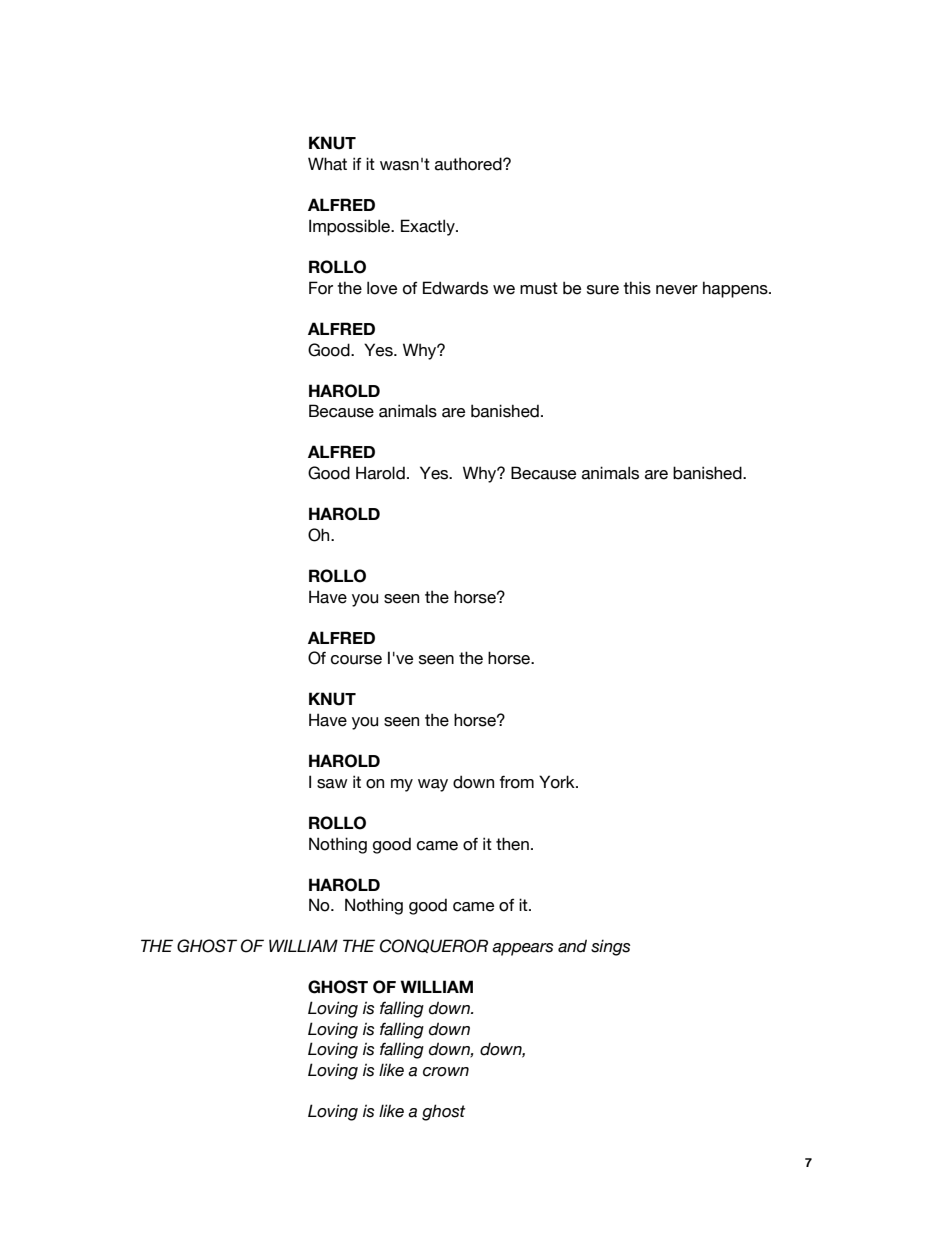 Image resolution: width=952 pixels, height=1233 pixels. I want to click on crown, so click(446, 1072).
